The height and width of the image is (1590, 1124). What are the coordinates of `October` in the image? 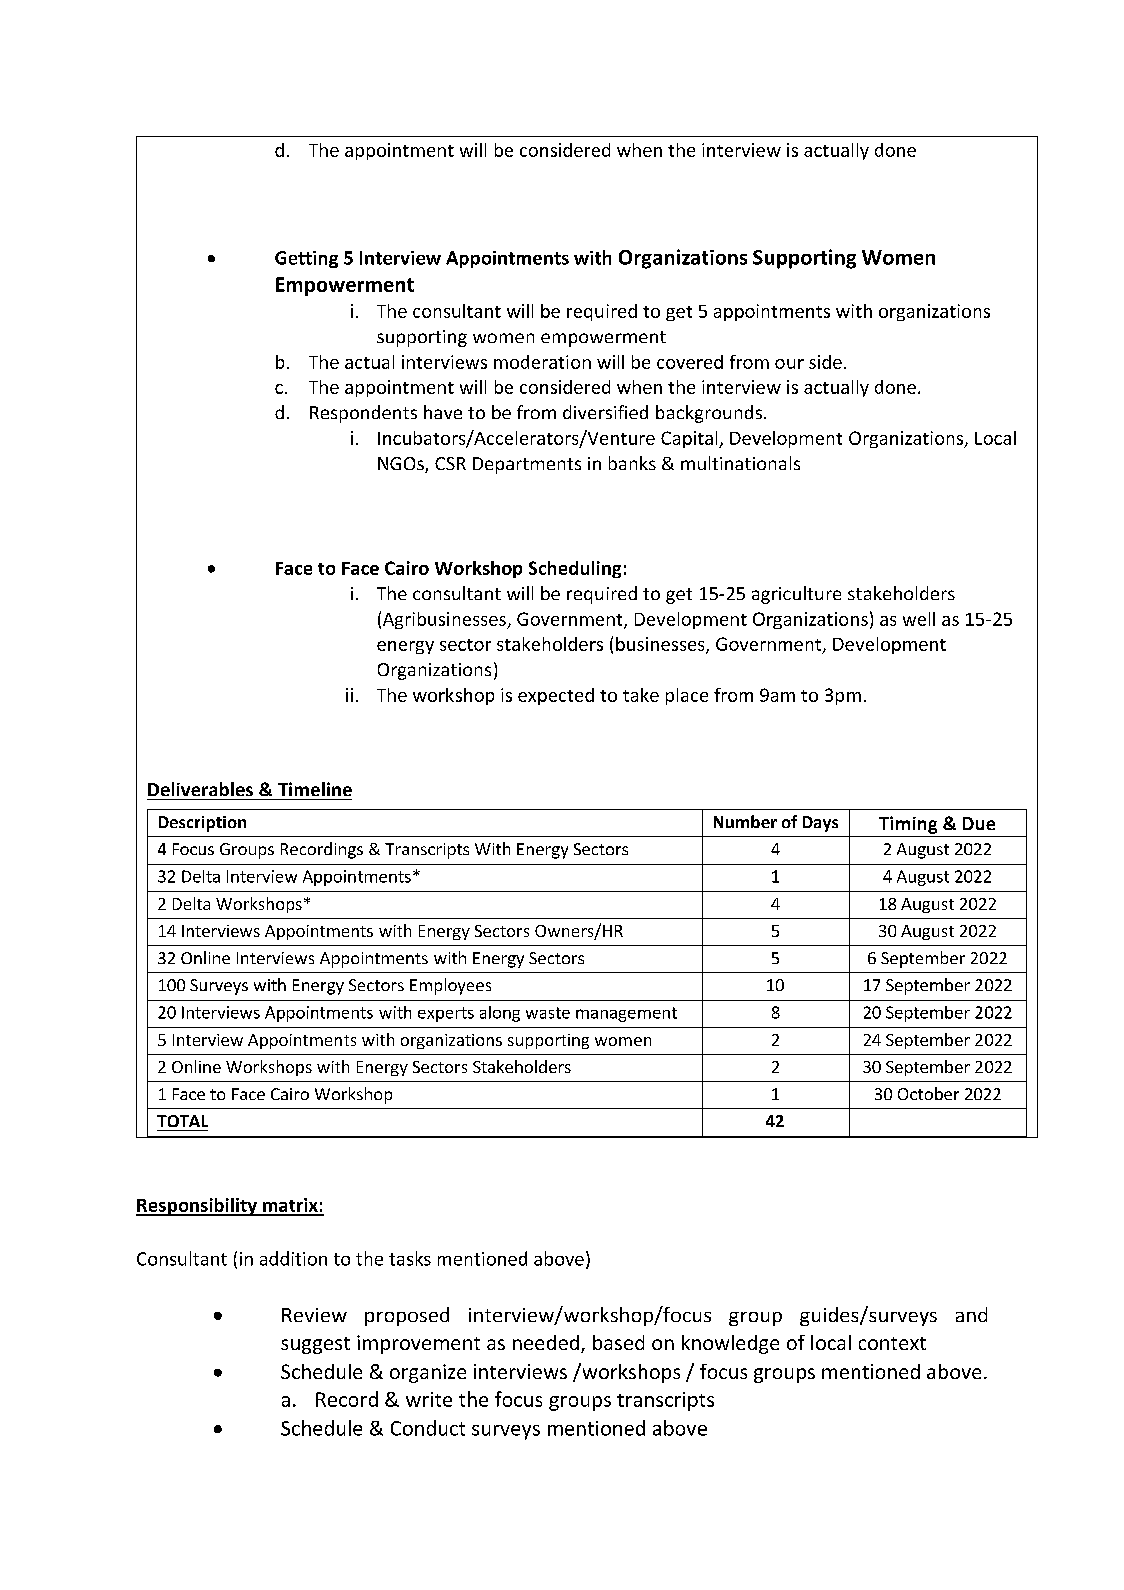 It's located at (928, 1093).
